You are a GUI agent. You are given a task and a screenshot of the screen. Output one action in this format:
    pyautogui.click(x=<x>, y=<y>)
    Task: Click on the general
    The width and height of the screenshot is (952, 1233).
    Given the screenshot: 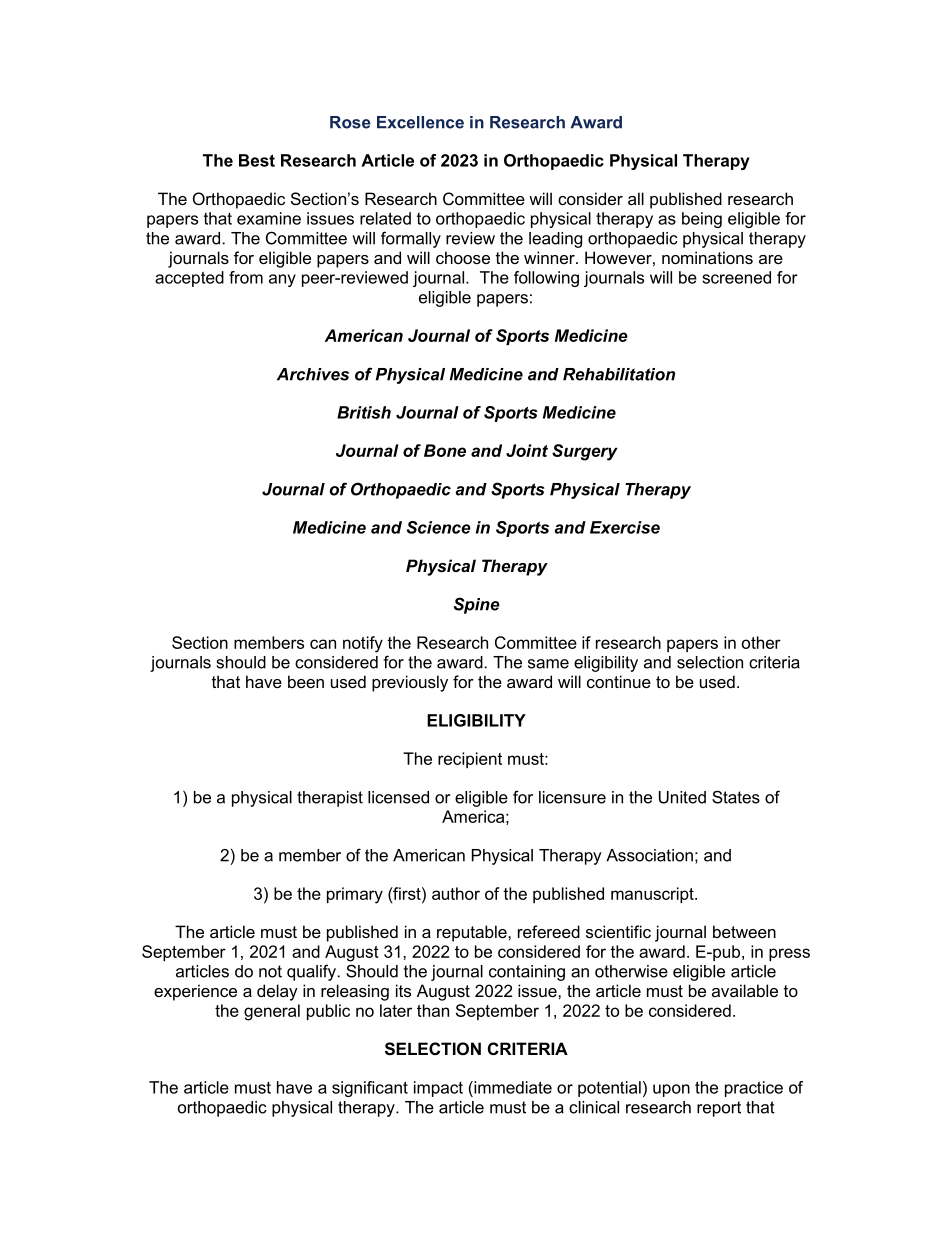 What is the action you would take?
    pyautogui.click(x=272, y=1012)
